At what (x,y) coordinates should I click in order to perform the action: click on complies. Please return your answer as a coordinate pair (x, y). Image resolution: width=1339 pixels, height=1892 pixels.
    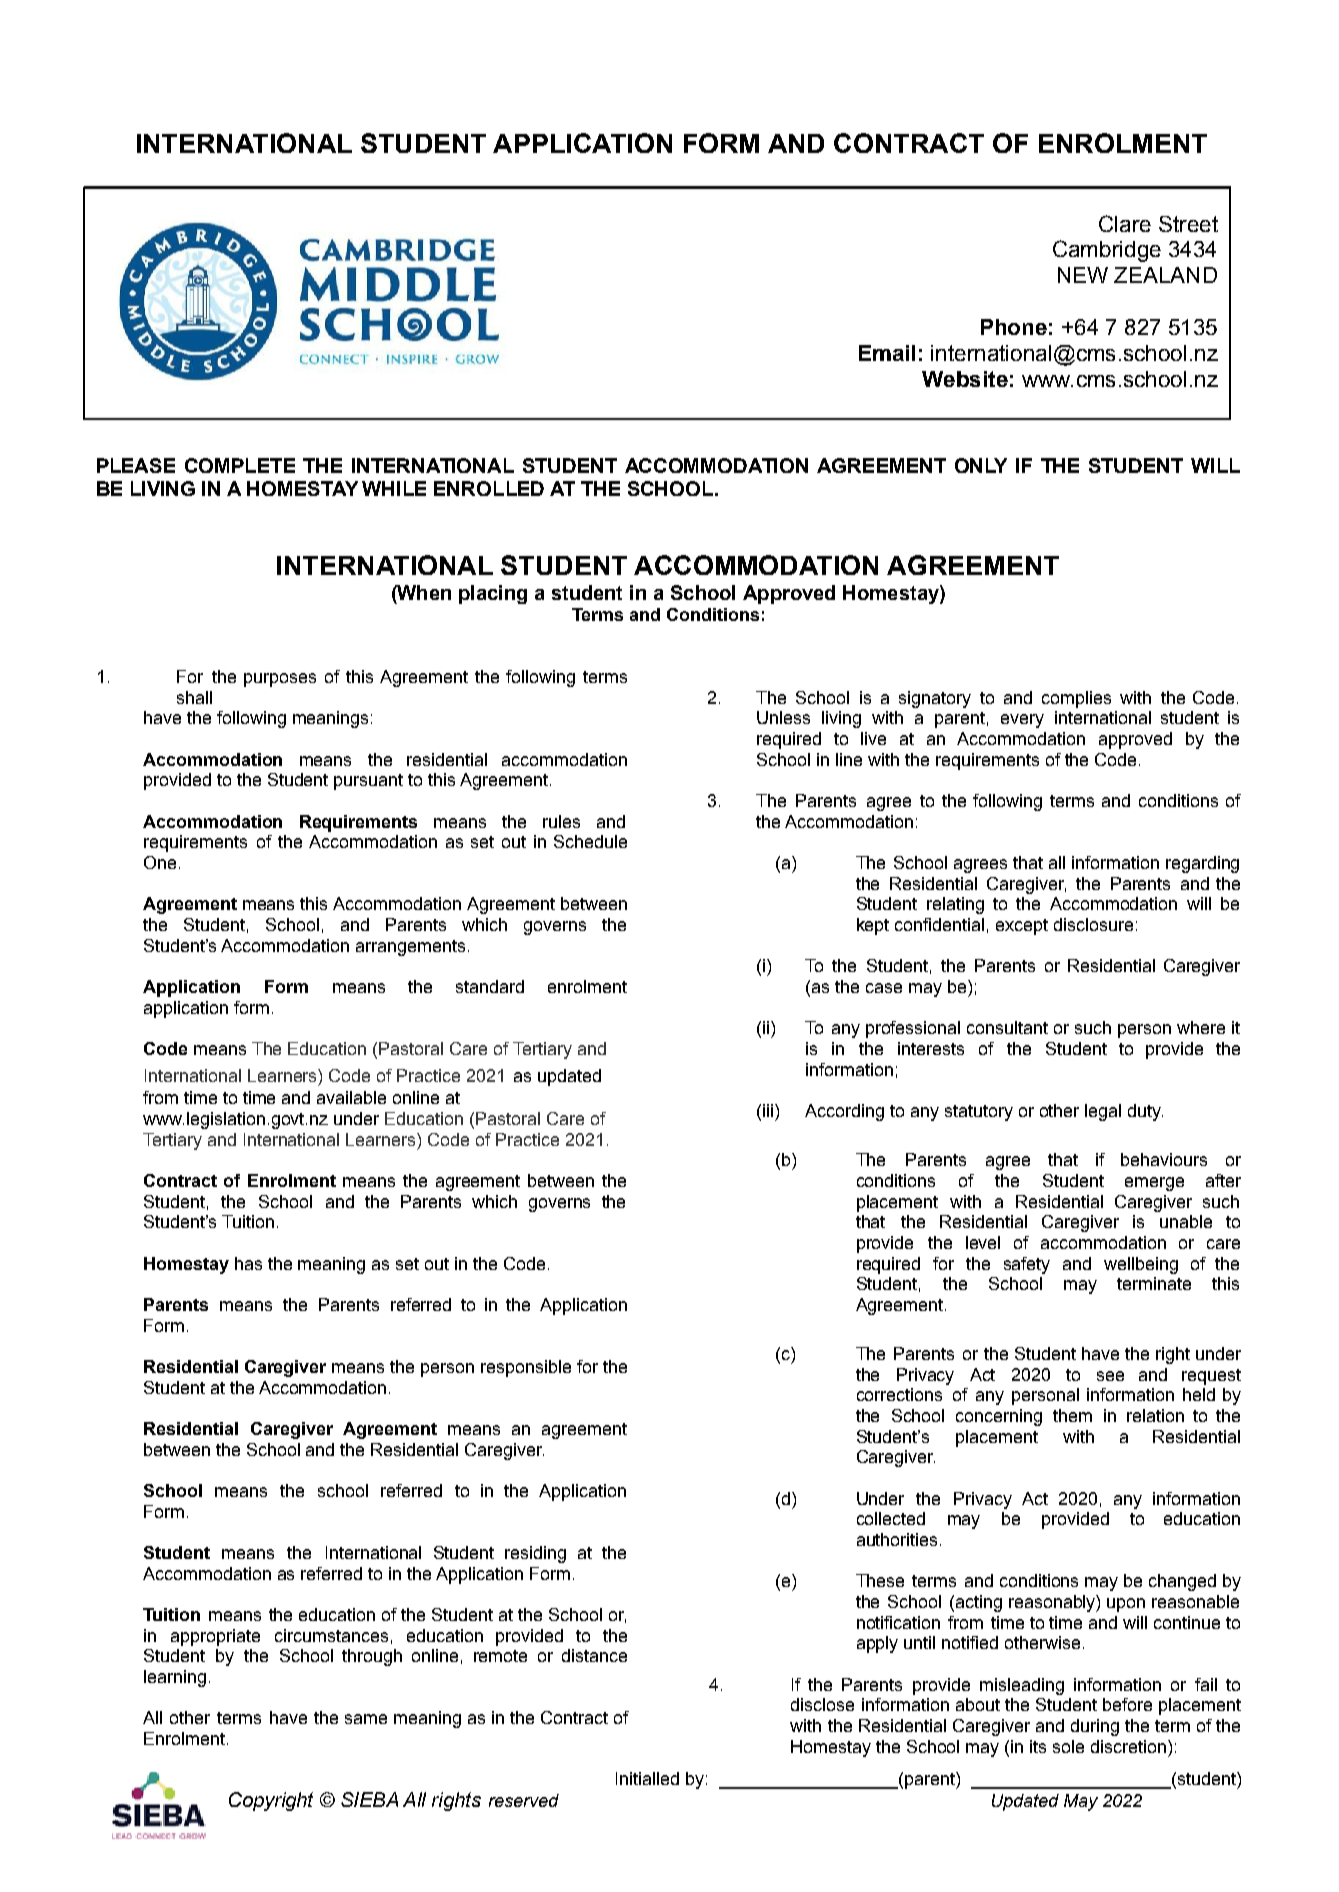
    Looking at the image, I should click on (1076, 699).
